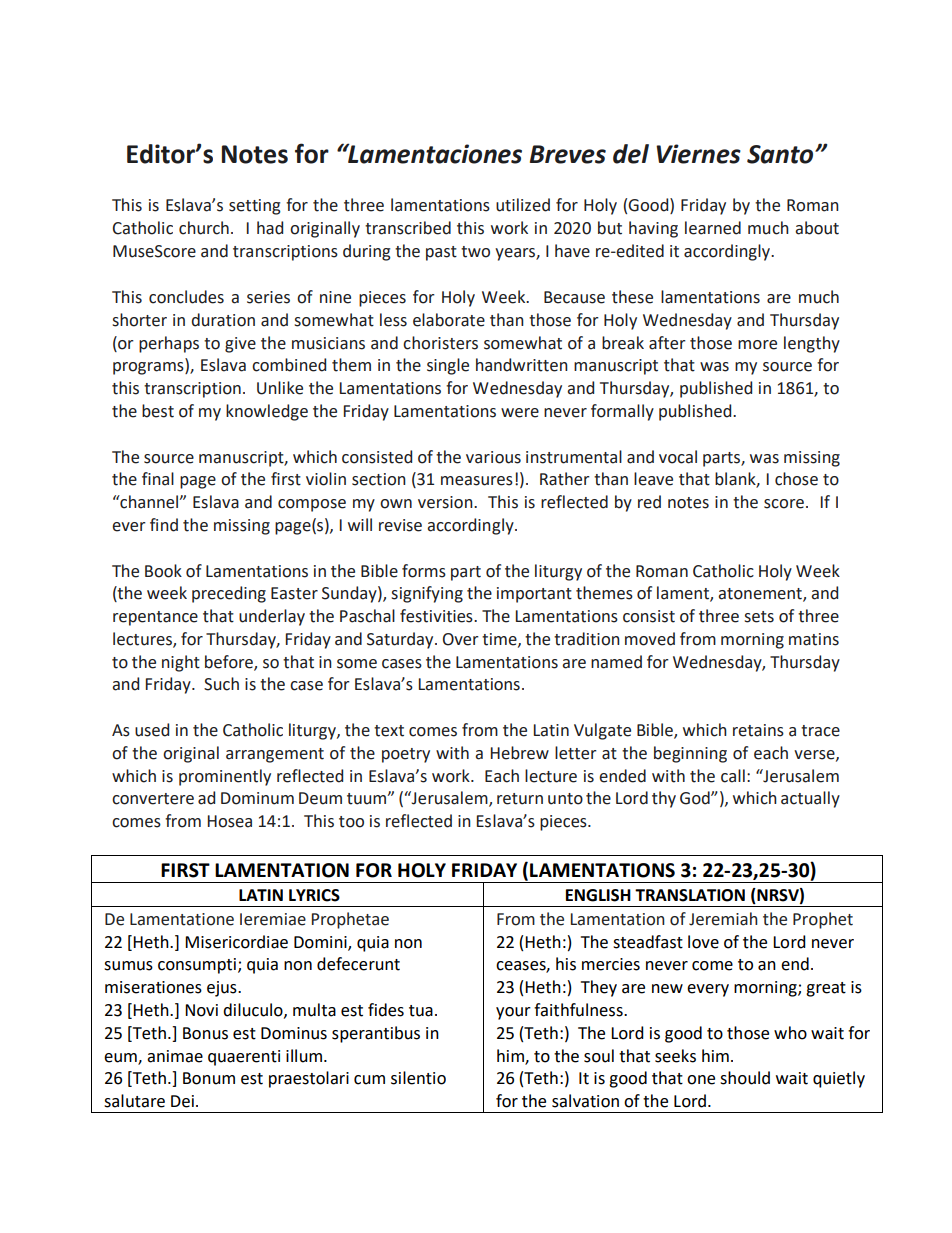 The height and width of the screenshot is (1233, 952). What do you see at coordinates (520, 799) in the screenshot?
I see `return` at bounding box center [520, 799].
